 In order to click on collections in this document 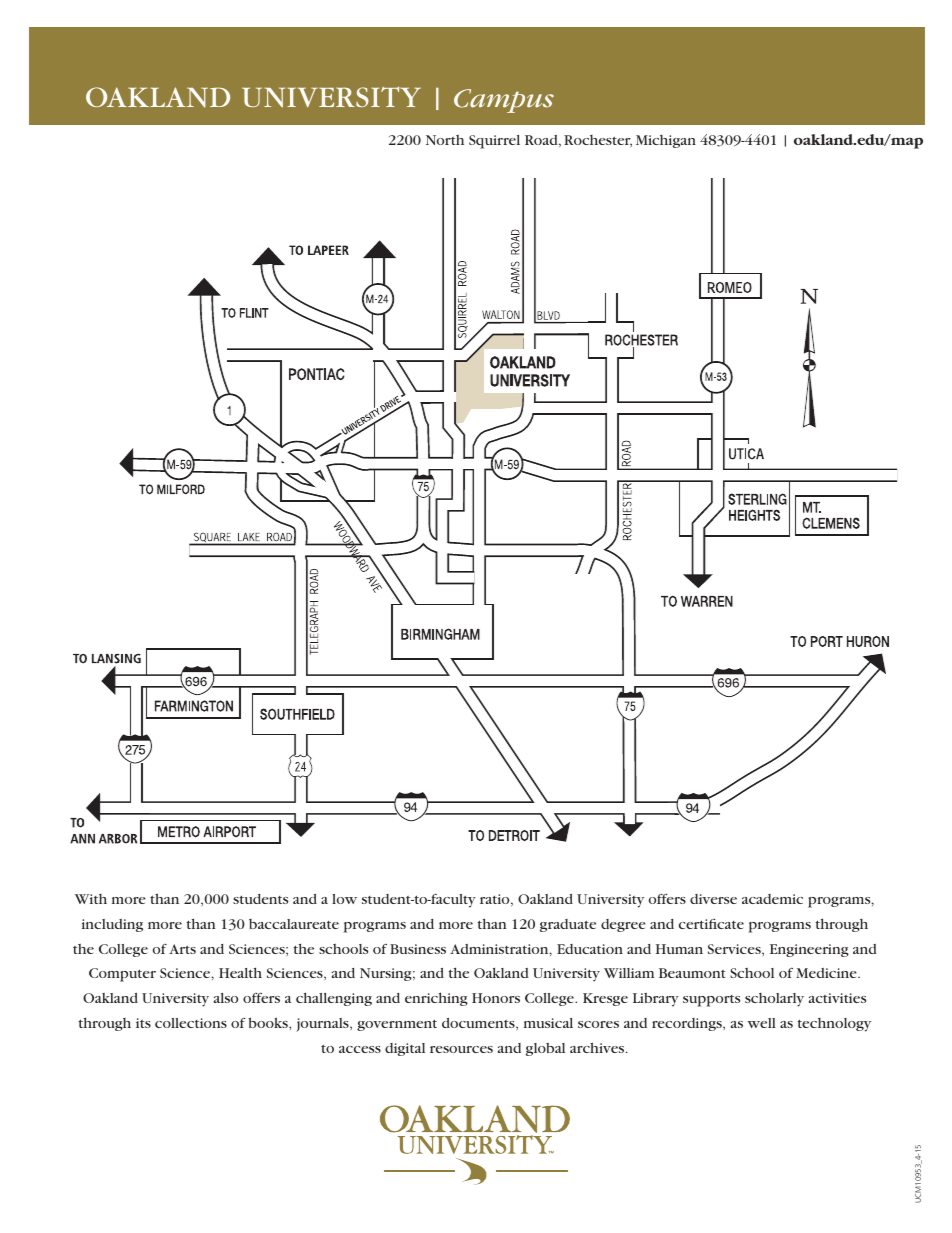, I will do `click(191, 1023)`.
